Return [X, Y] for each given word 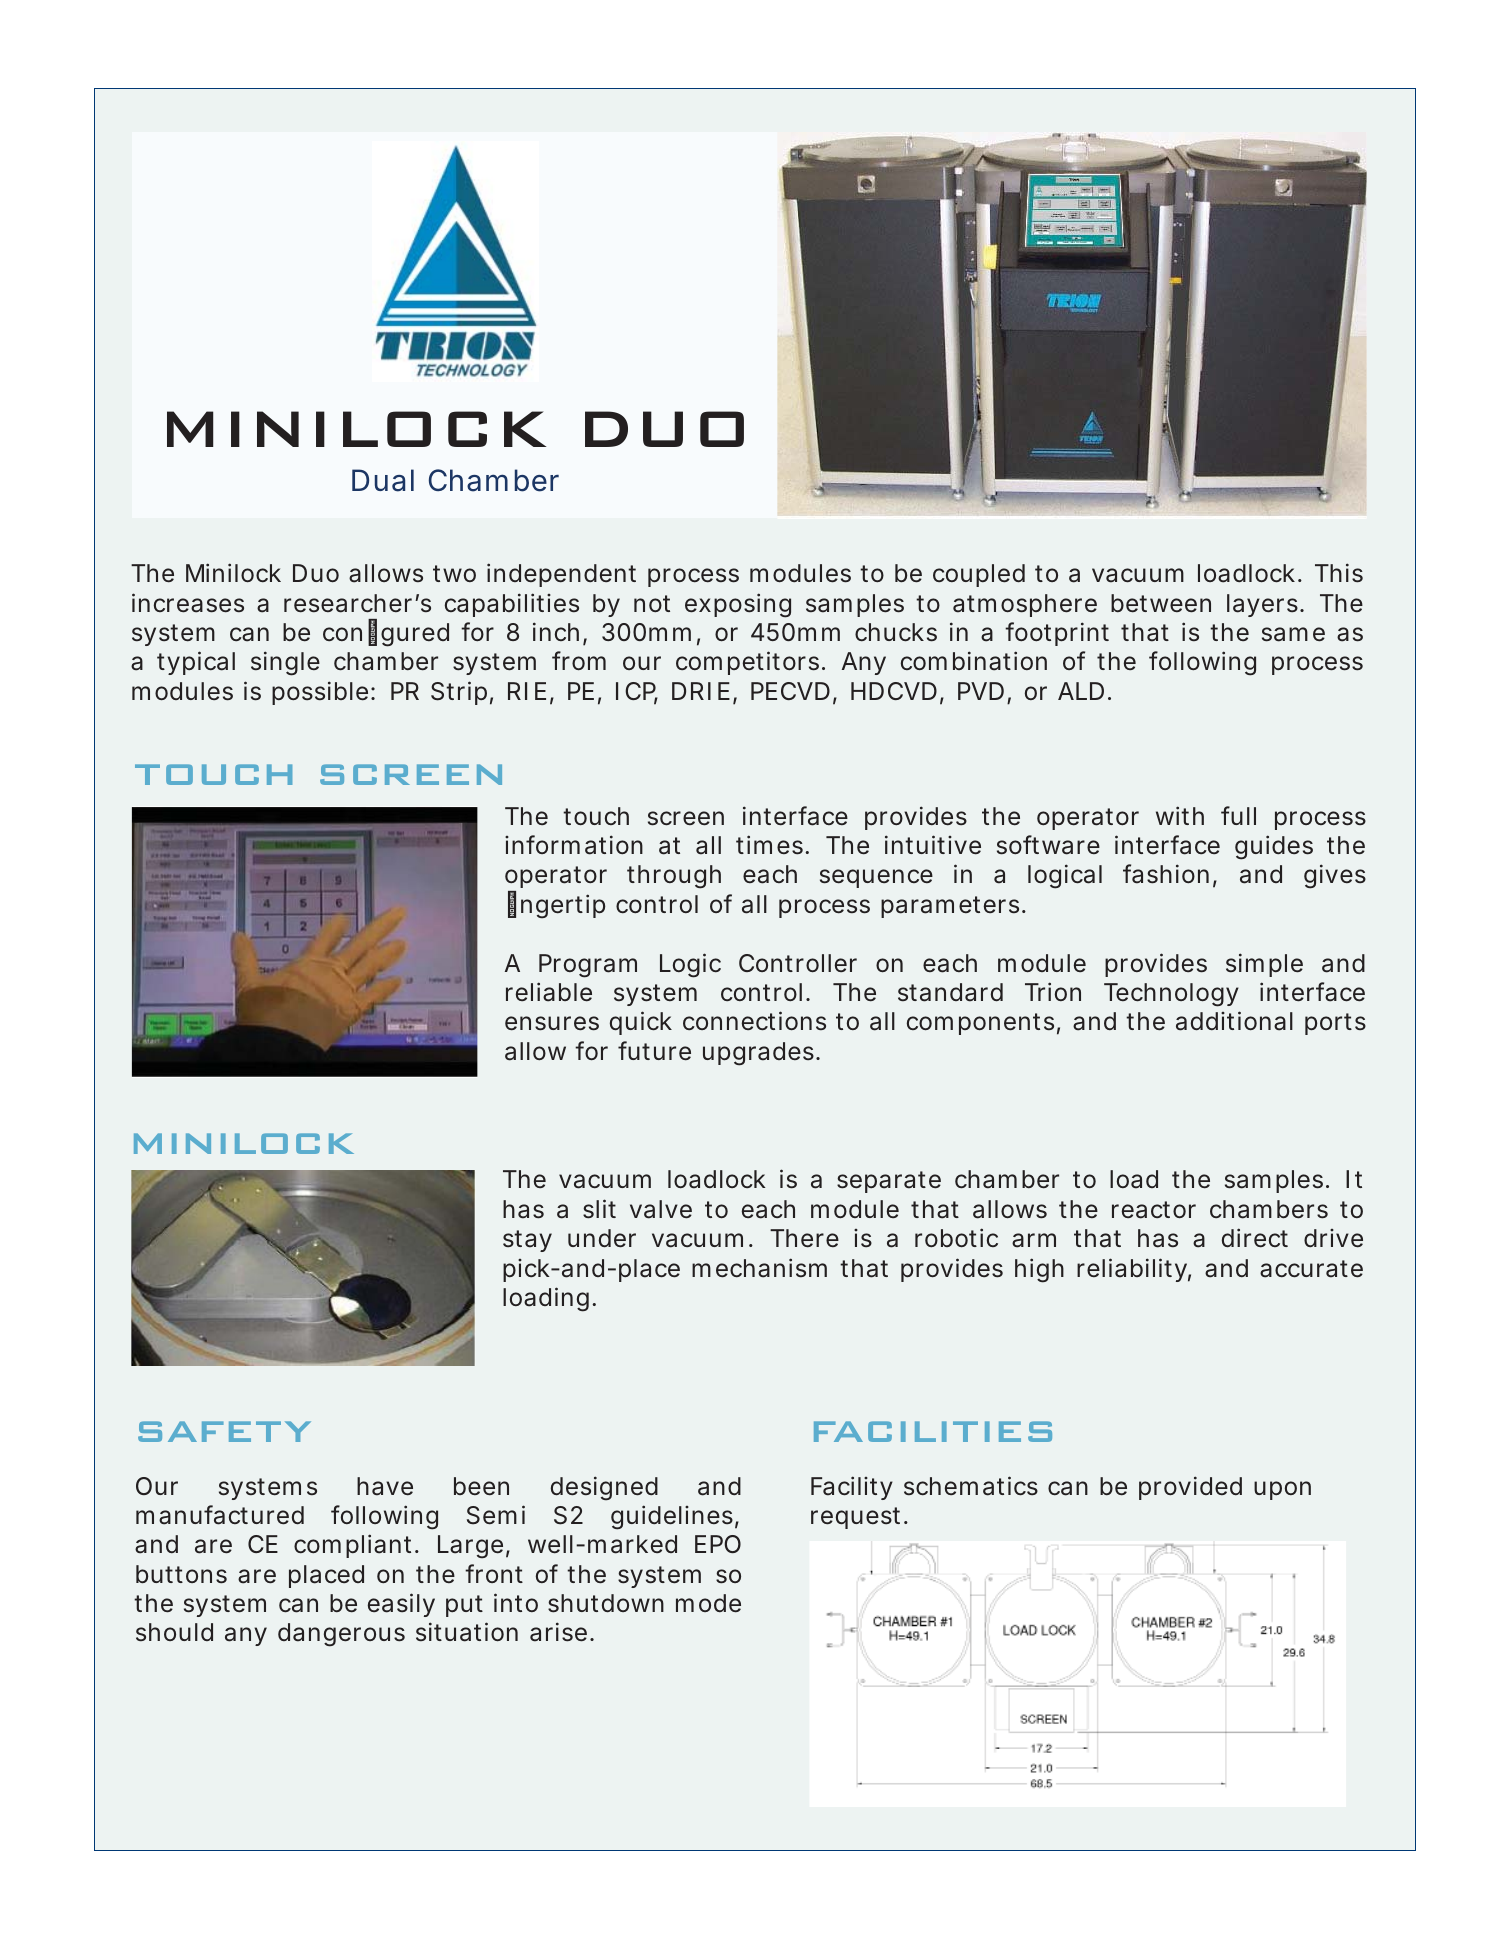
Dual [383, 480]
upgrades [758, 1054]
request [855, 1518]
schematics [971, 1486]
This [1339, 573]
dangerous [341, 1635]
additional [1234, 1021]
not [652, 603]
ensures [552, 1023]
